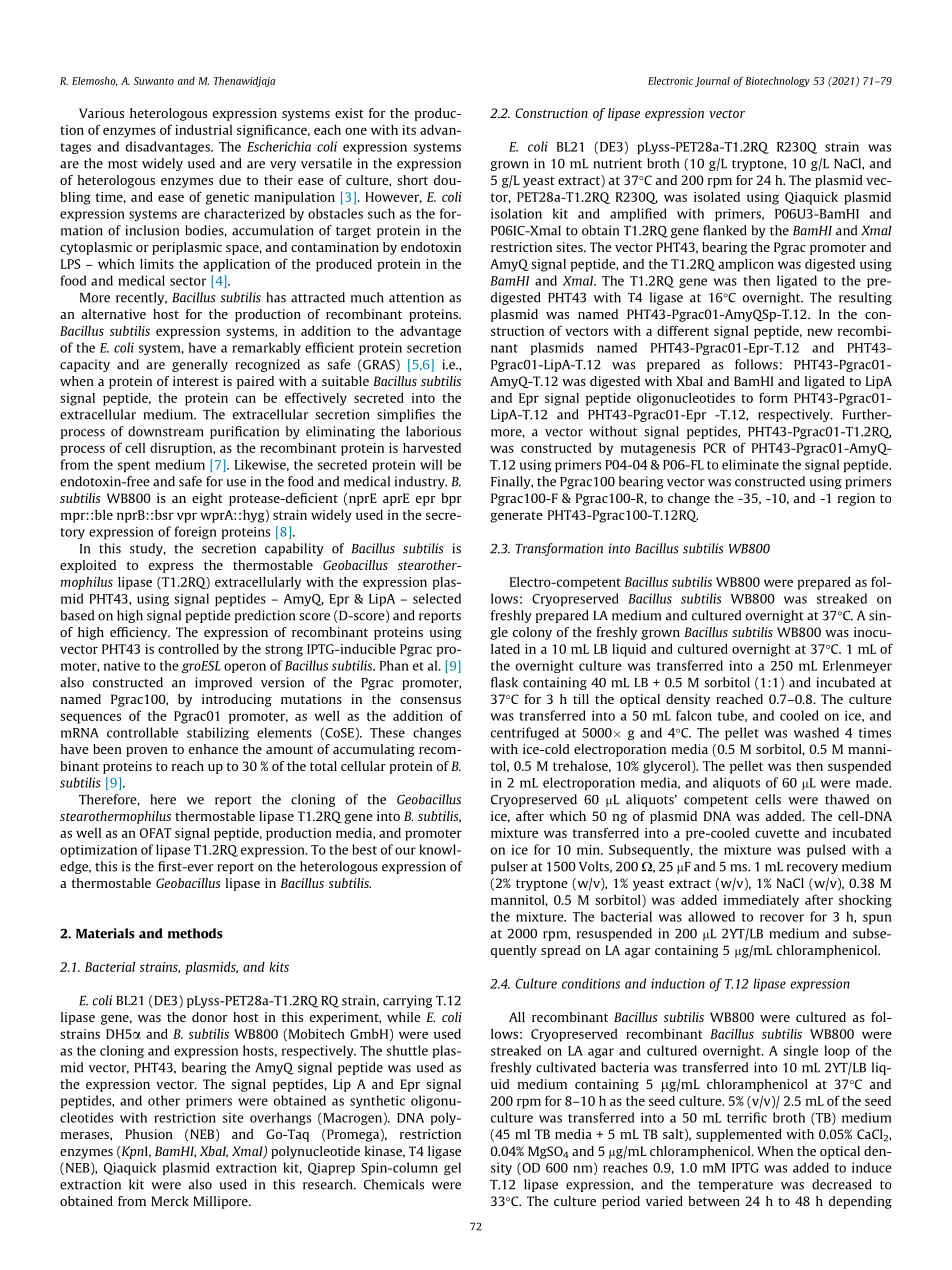 This screenshot has height=1270, width=952. I want to click on Merck, so click(170, 1201).
